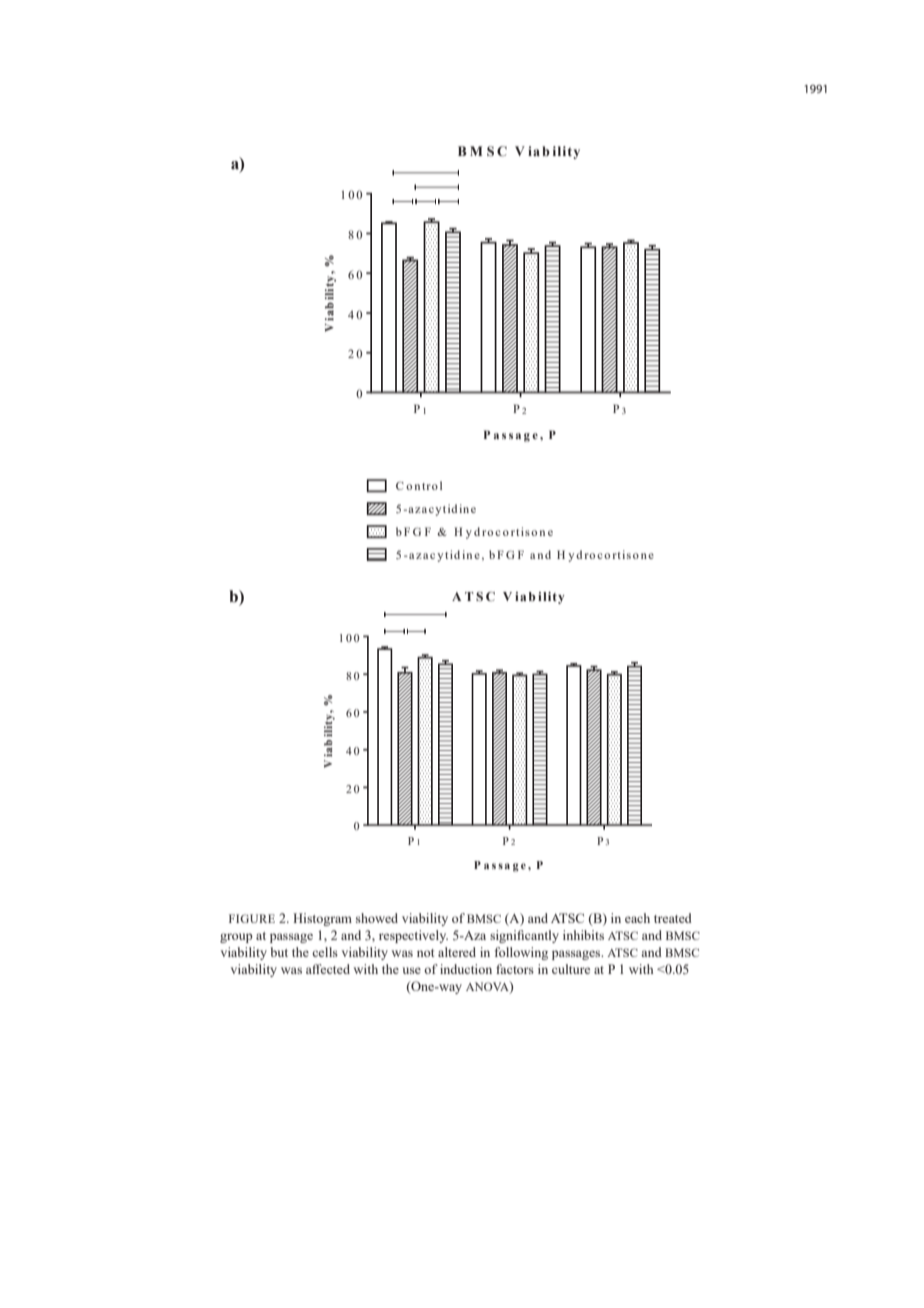 The width and height of the screenshot is (924, 1308). I want to click on inhibits, so click(583, 935).
